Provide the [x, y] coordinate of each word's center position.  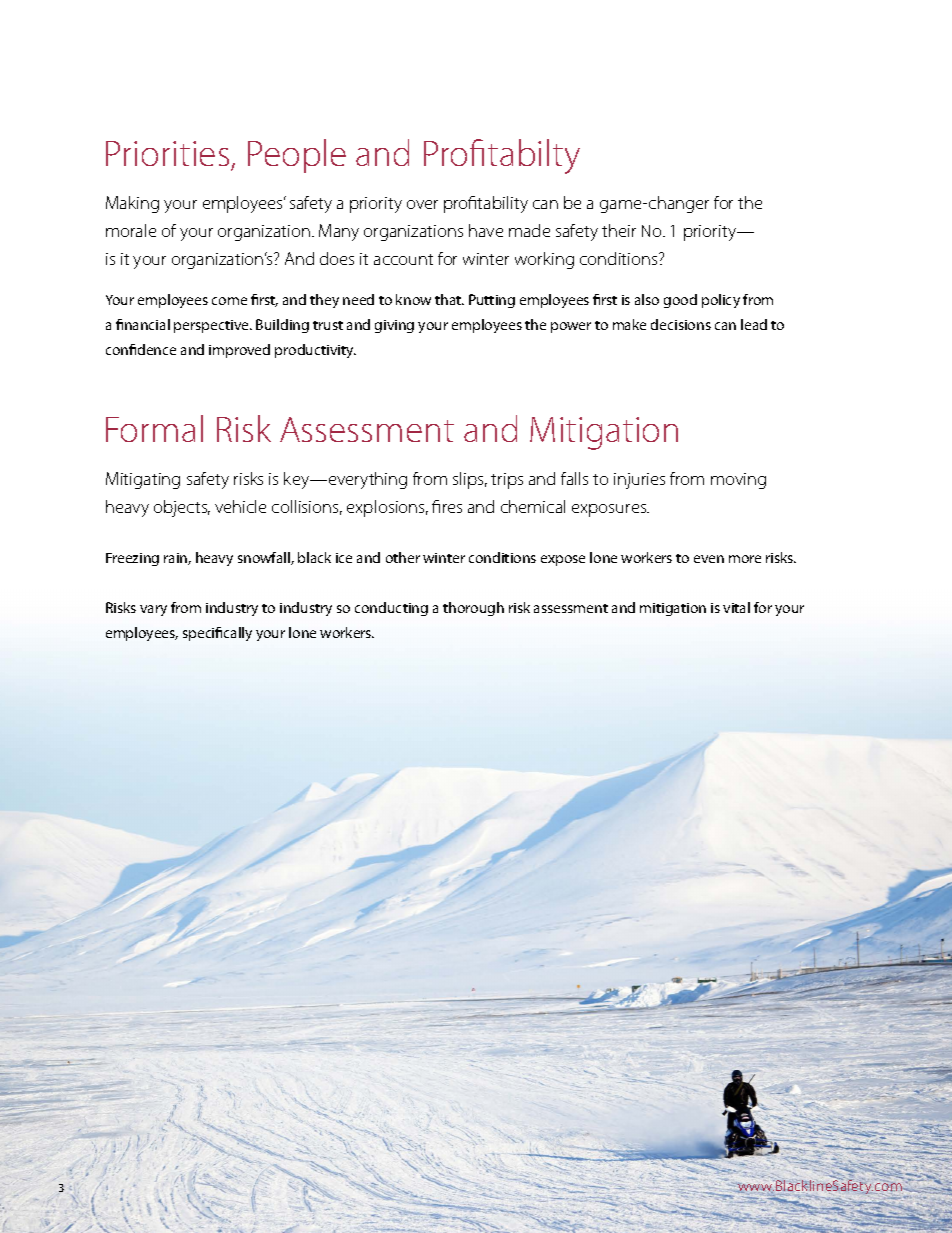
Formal [154, 428]
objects [182, 508]
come [229, 301]
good [680, 301]
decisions [681, 324]
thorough [473, 609]
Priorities [167, 153]
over [422, 204]
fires [447, 506]
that [449, 299]
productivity [315, 351]
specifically [217, 634]
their [619, 230]
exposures [610, 510]
